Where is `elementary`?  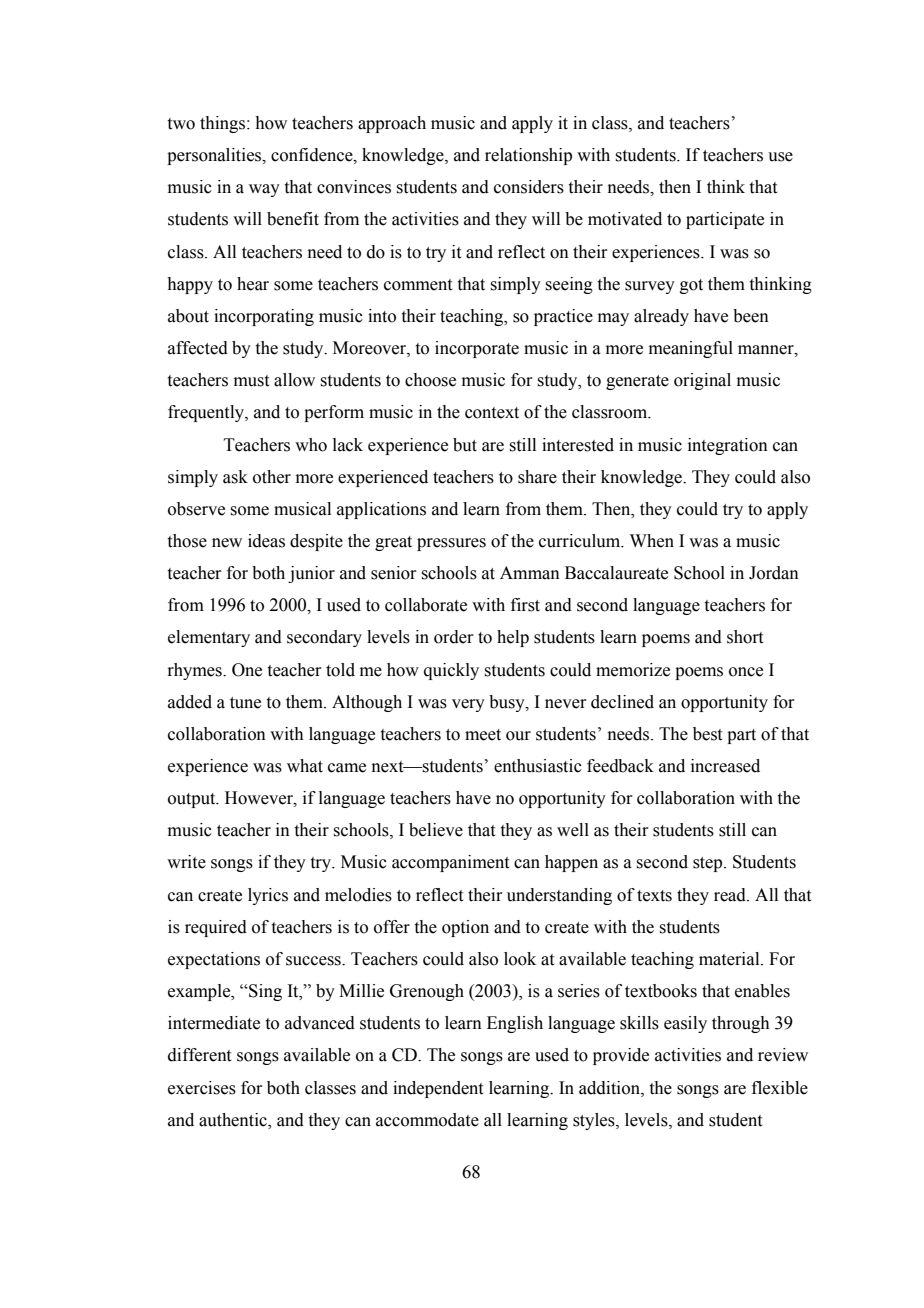 elementary is located at coordinates (209, 638).
